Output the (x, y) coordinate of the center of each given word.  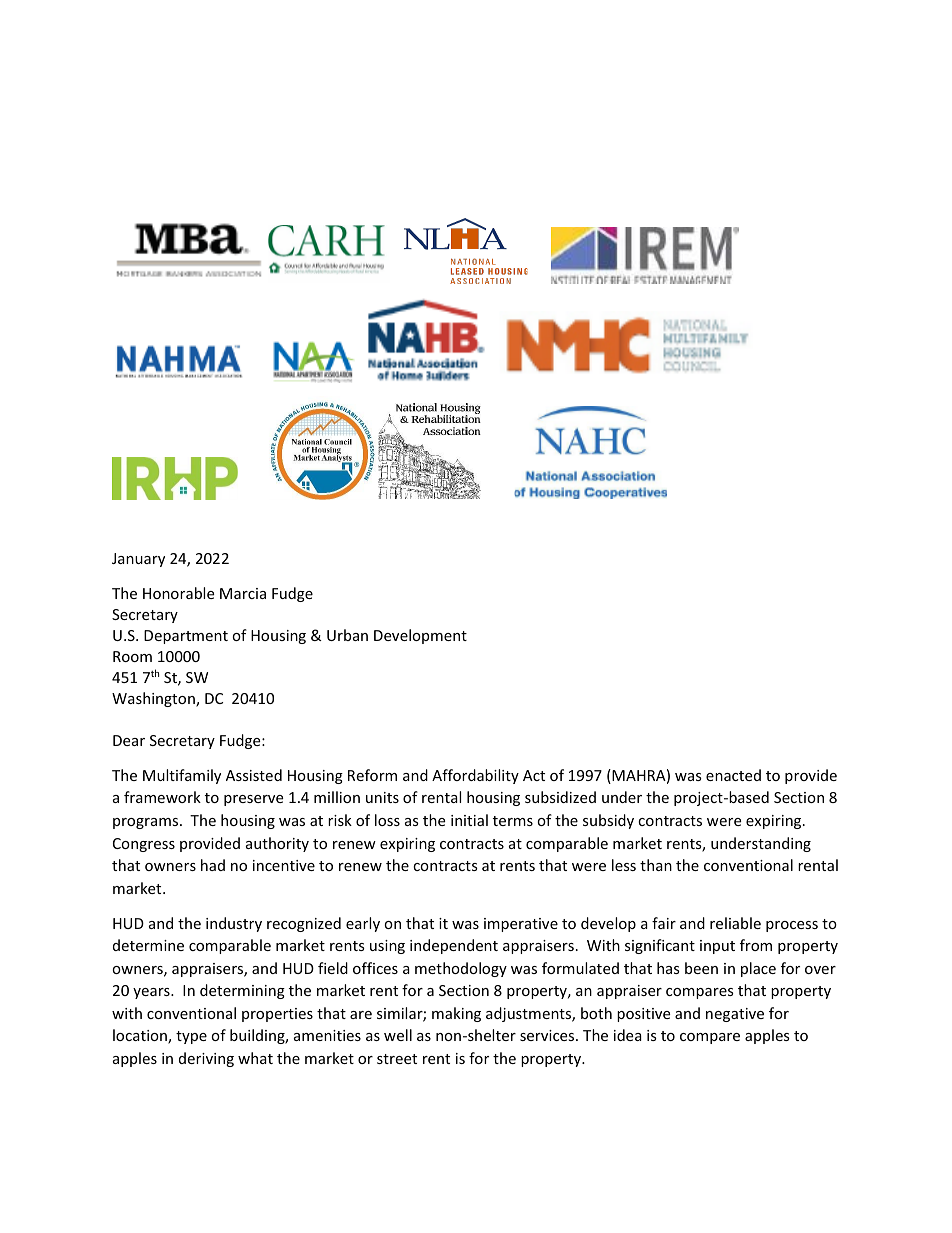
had (213, 865)
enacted (733, 775)
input (717, 947)
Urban (347, 635)
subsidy (608, 821)
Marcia (243, 593)
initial (469, 820)
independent (454, 946)
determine (148, 945)
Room (132, 656)
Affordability (475, 776)
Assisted (254, 775)
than (656, 865)
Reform (372, 775)
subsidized (560, 797)
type (191, 1037)
